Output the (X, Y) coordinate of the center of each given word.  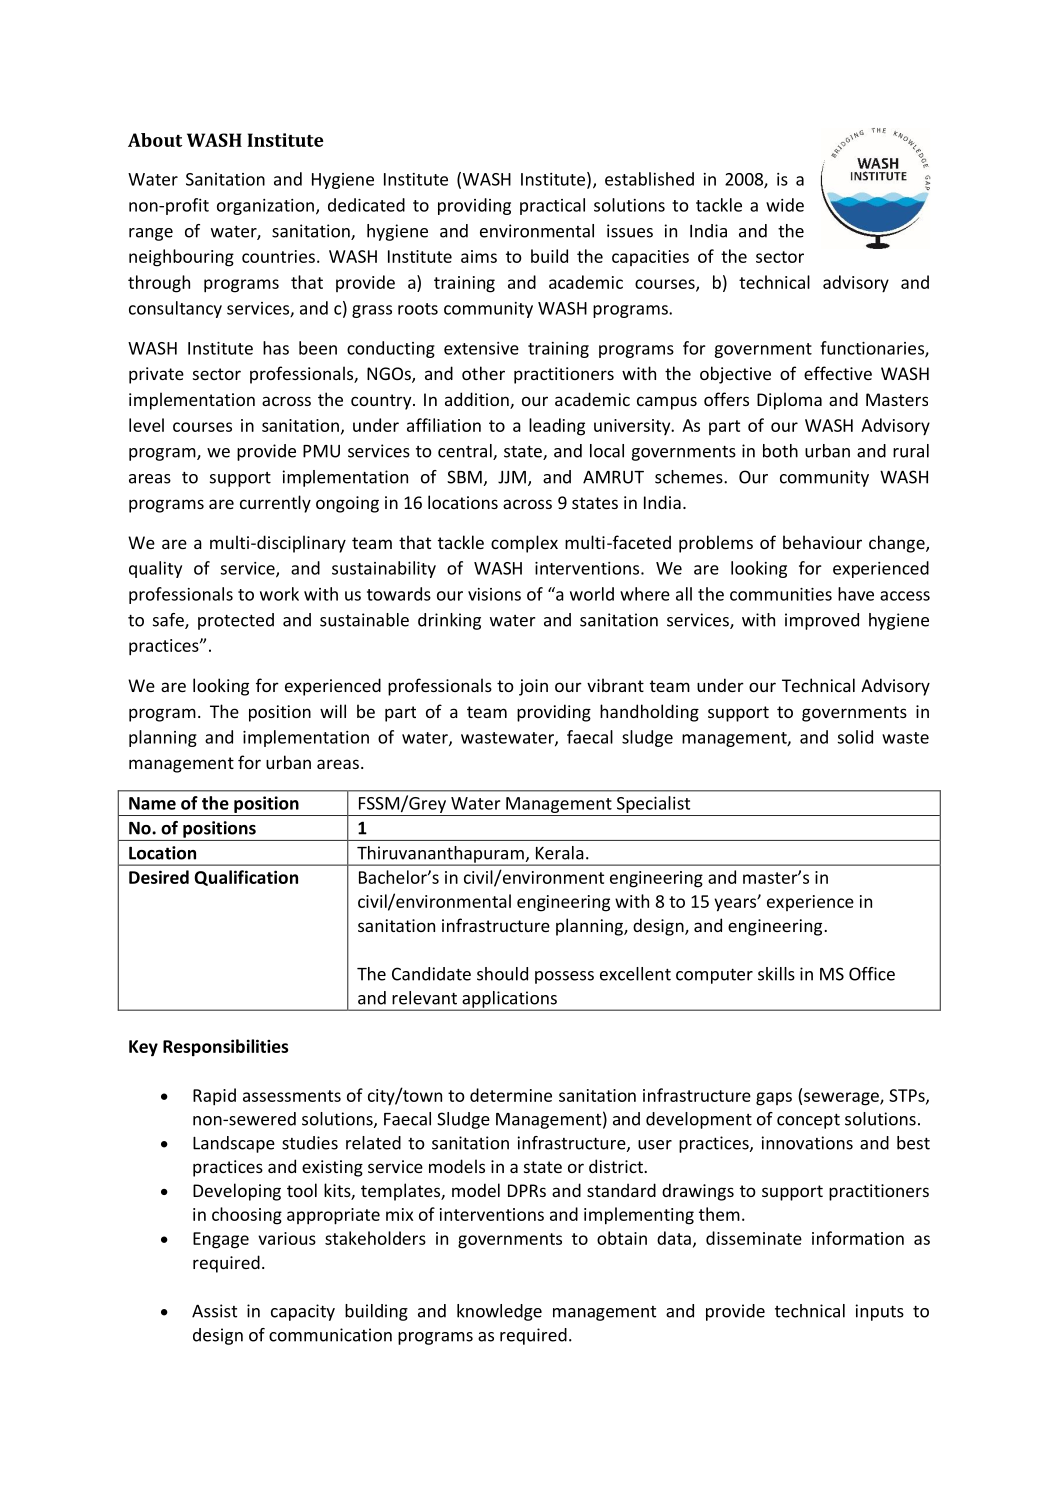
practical (552, 206)
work (279, 594)
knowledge (499, 1312)
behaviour (822, 542)
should (502, 974)
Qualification (246, 878)
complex (524, 544)
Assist (214, 1311)
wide (785, 205)
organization (265, 207)
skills (776, 974)
